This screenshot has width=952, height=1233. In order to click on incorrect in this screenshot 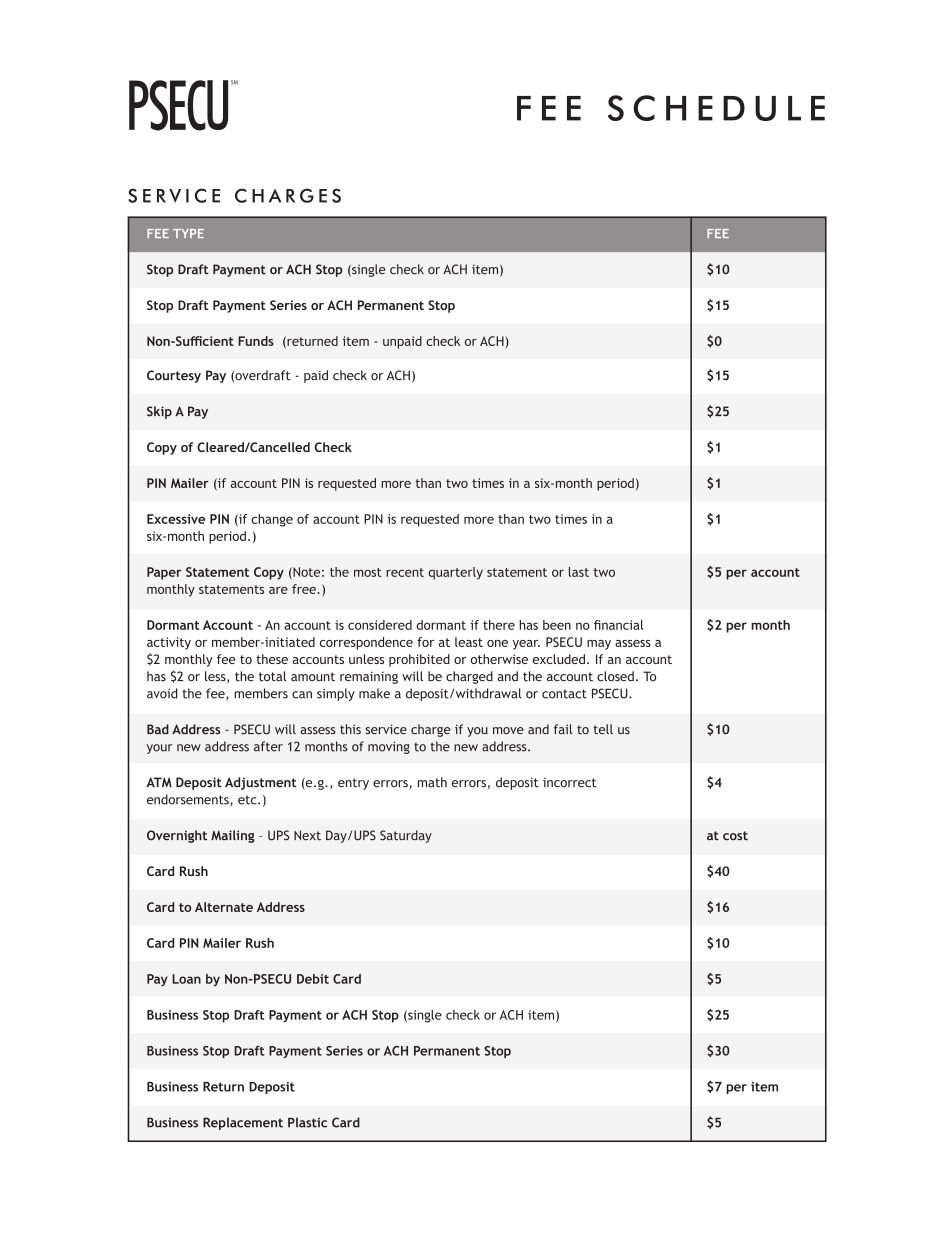, I will do `click(569, 782)`.
